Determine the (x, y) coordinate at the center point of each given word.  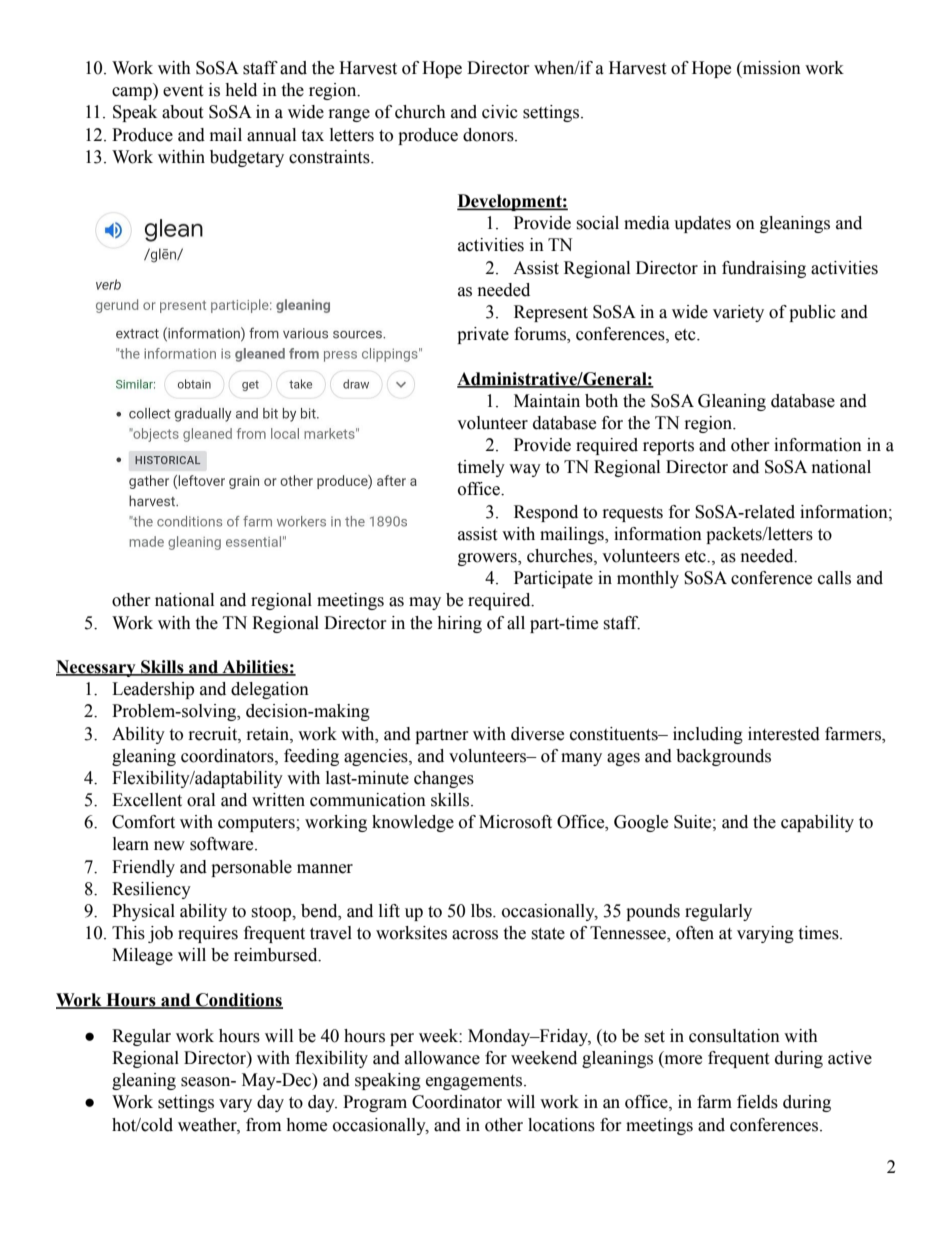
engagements (475, 1082)
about (182, 112)
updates (702, 224)
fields (757, 1102)
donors (489, 135)
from (263, 1125)
